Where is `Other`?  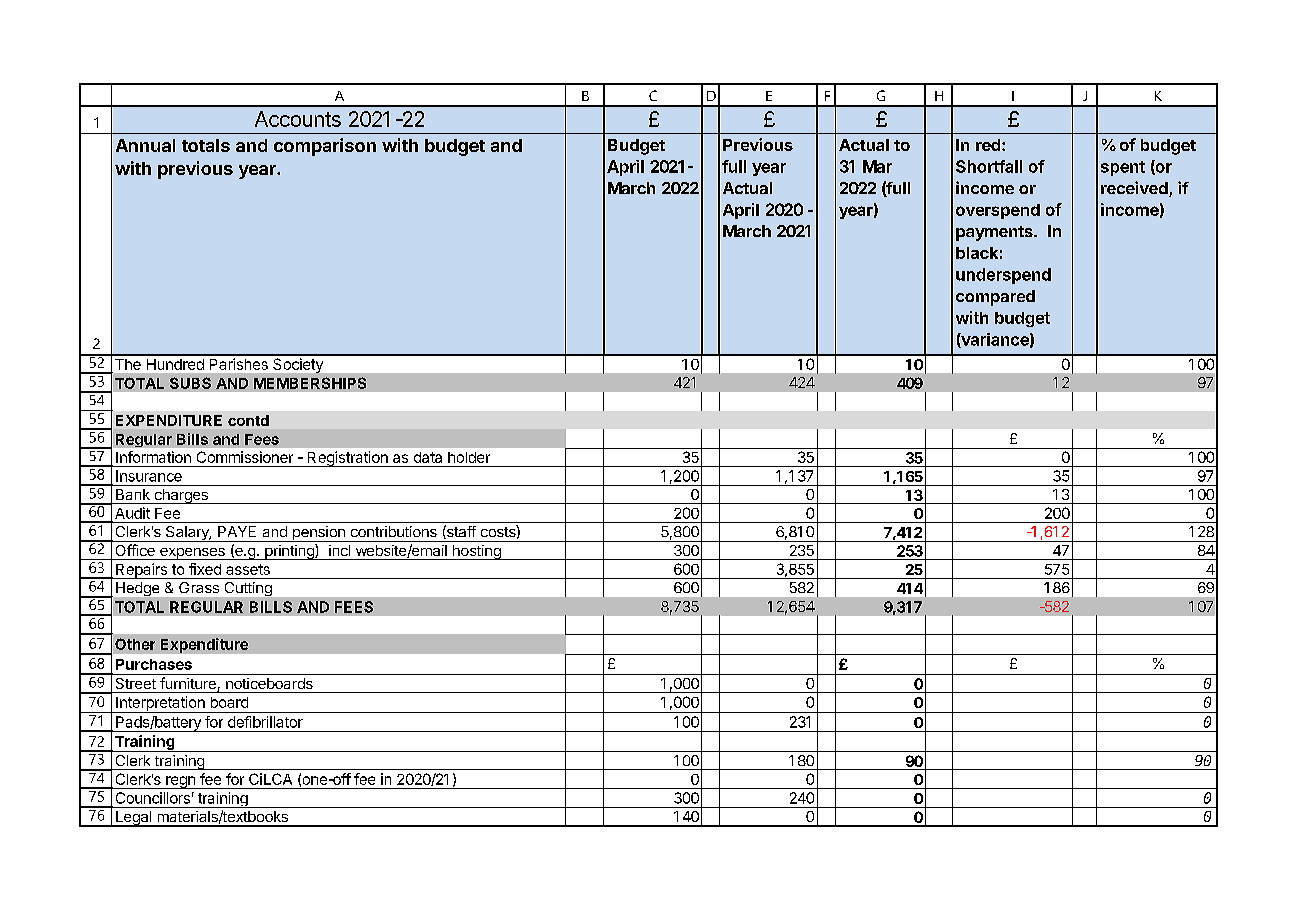 Other is located at coordinates (135, 644).
